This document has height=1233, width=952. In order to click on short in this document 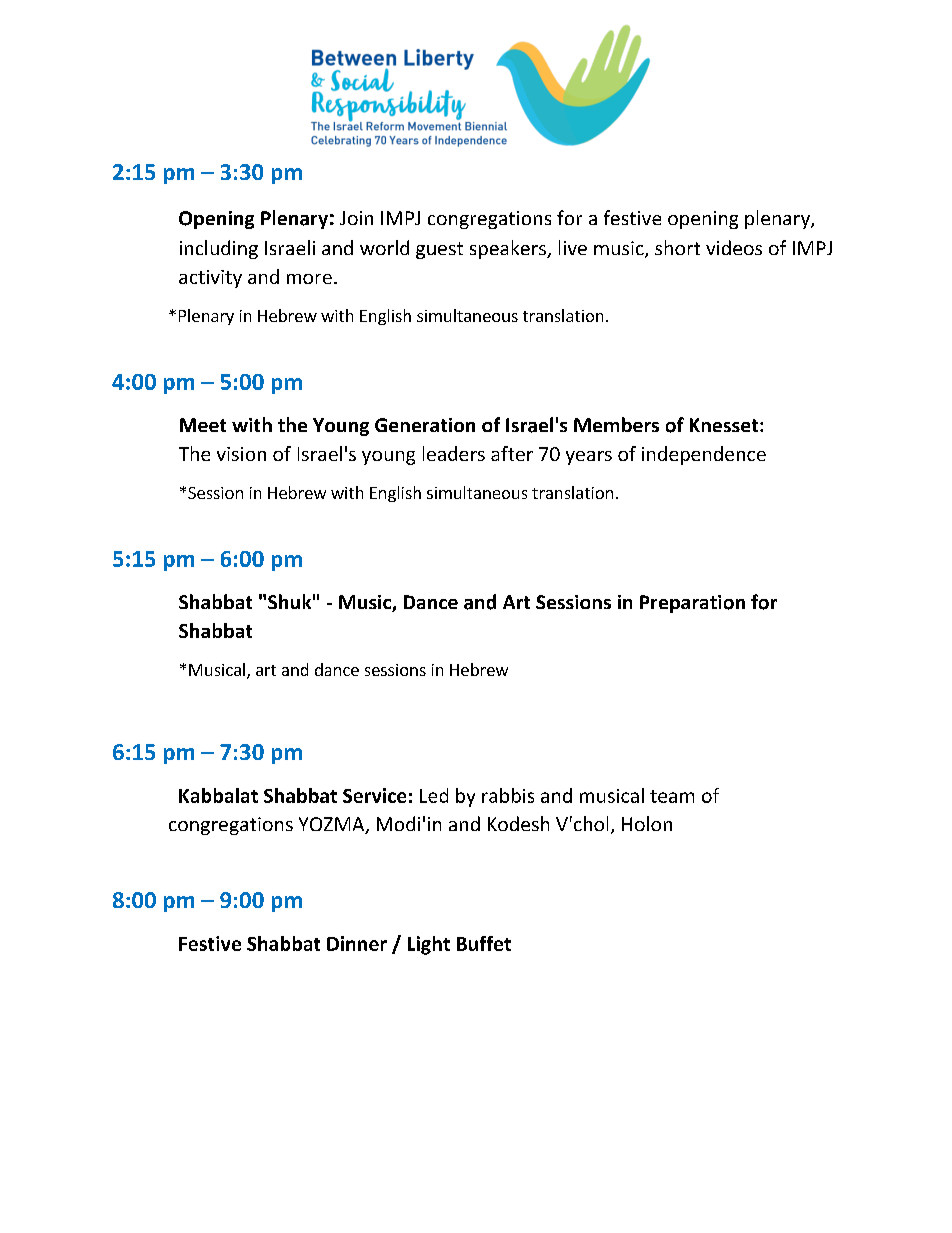, I will do `click(677, 247)`.
